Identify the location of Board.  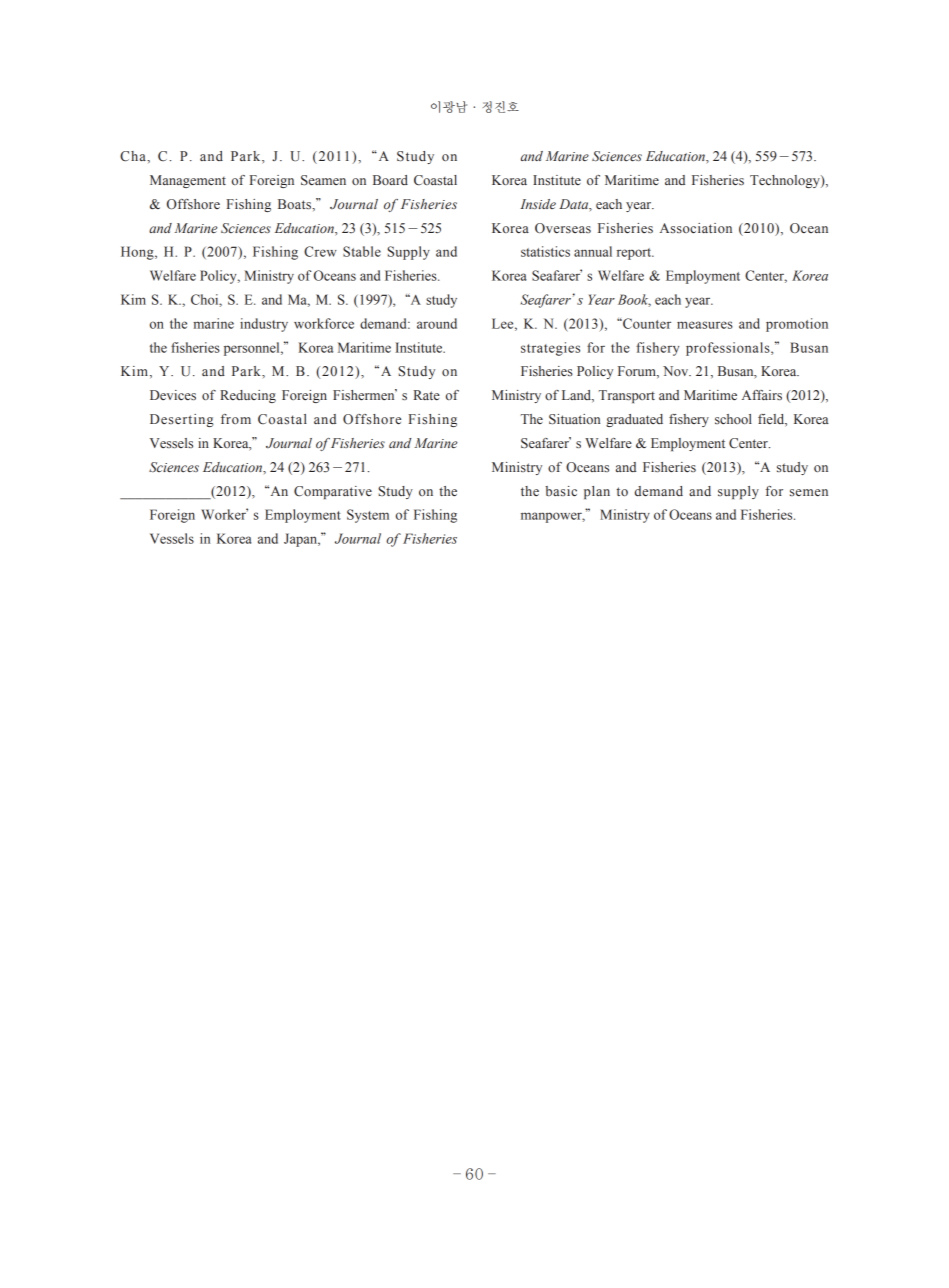
(390, 180).
